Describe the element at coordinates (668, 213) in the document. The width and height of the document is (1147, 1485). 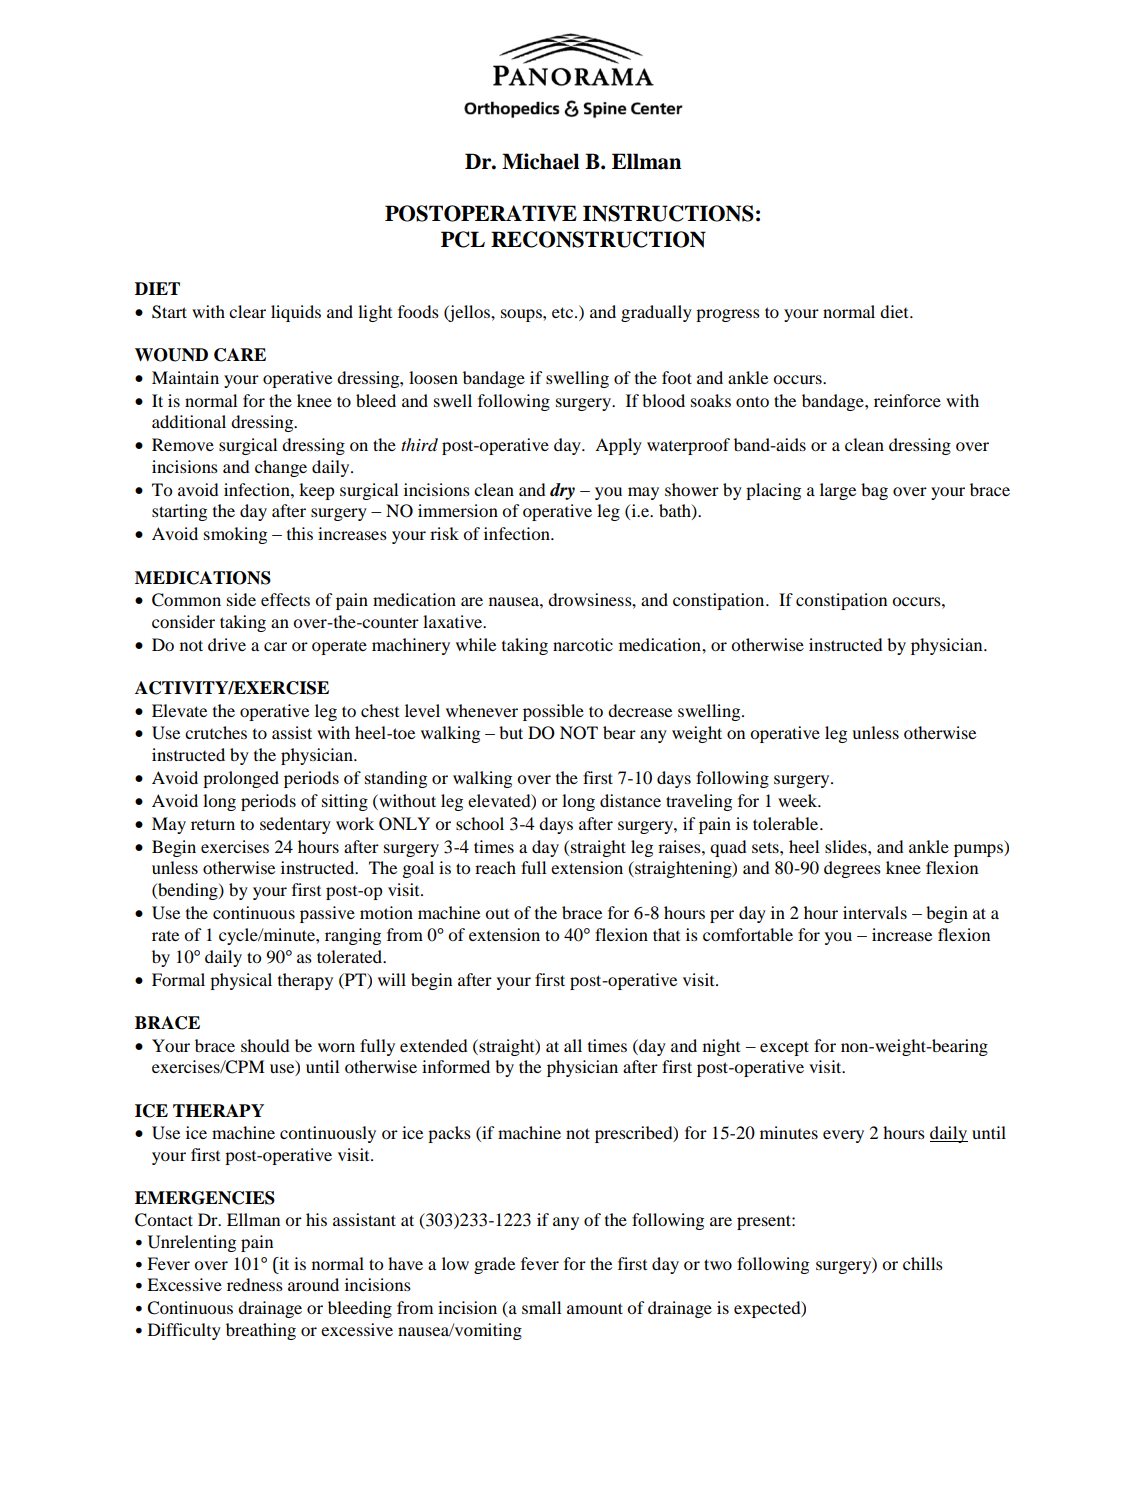
I see `INSTRUCTIONS` at that location.
